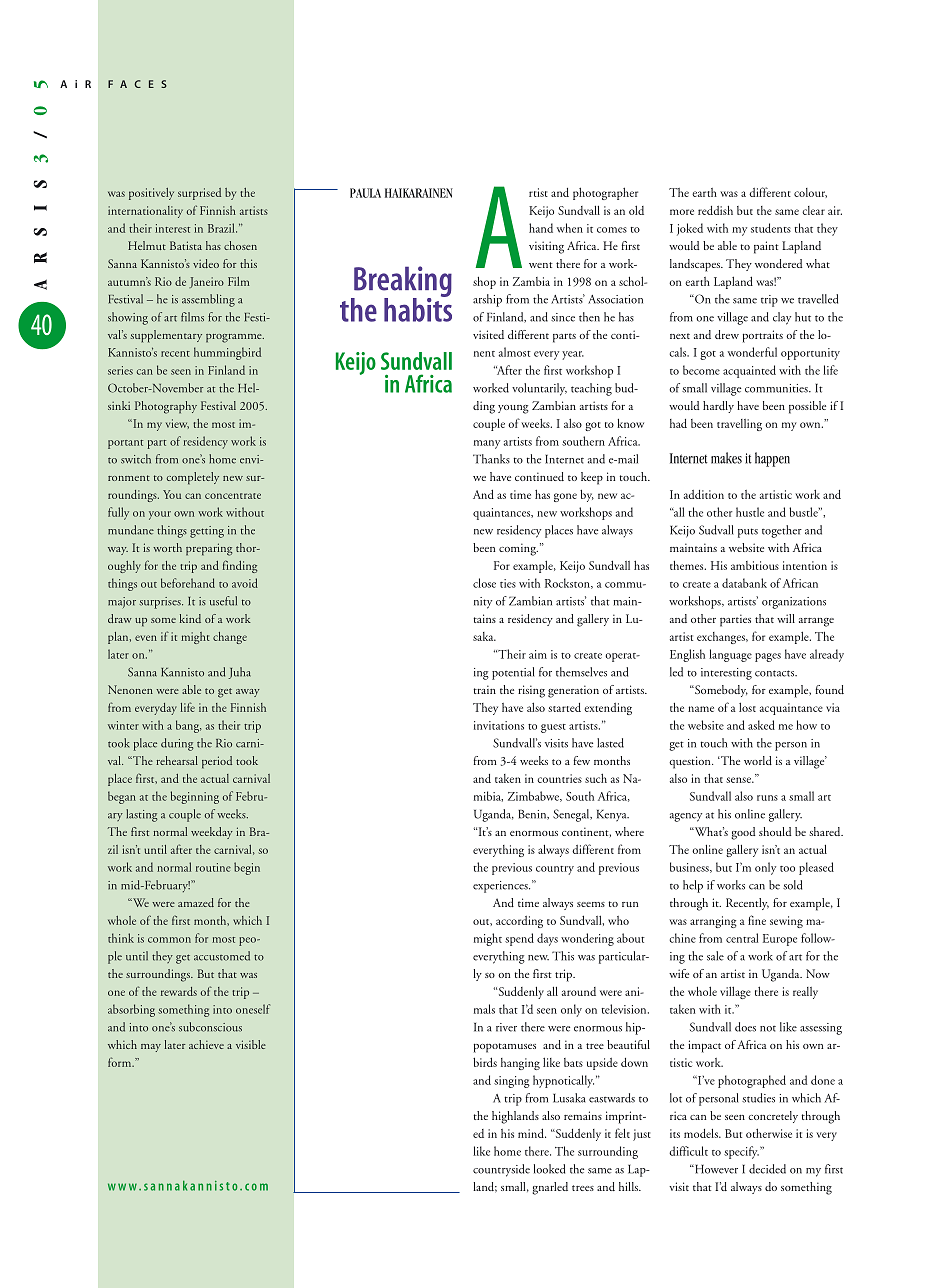 Image resolution: width=926 pixels, height=1288 pixels. I want to click on form, so click(121, 1062).
